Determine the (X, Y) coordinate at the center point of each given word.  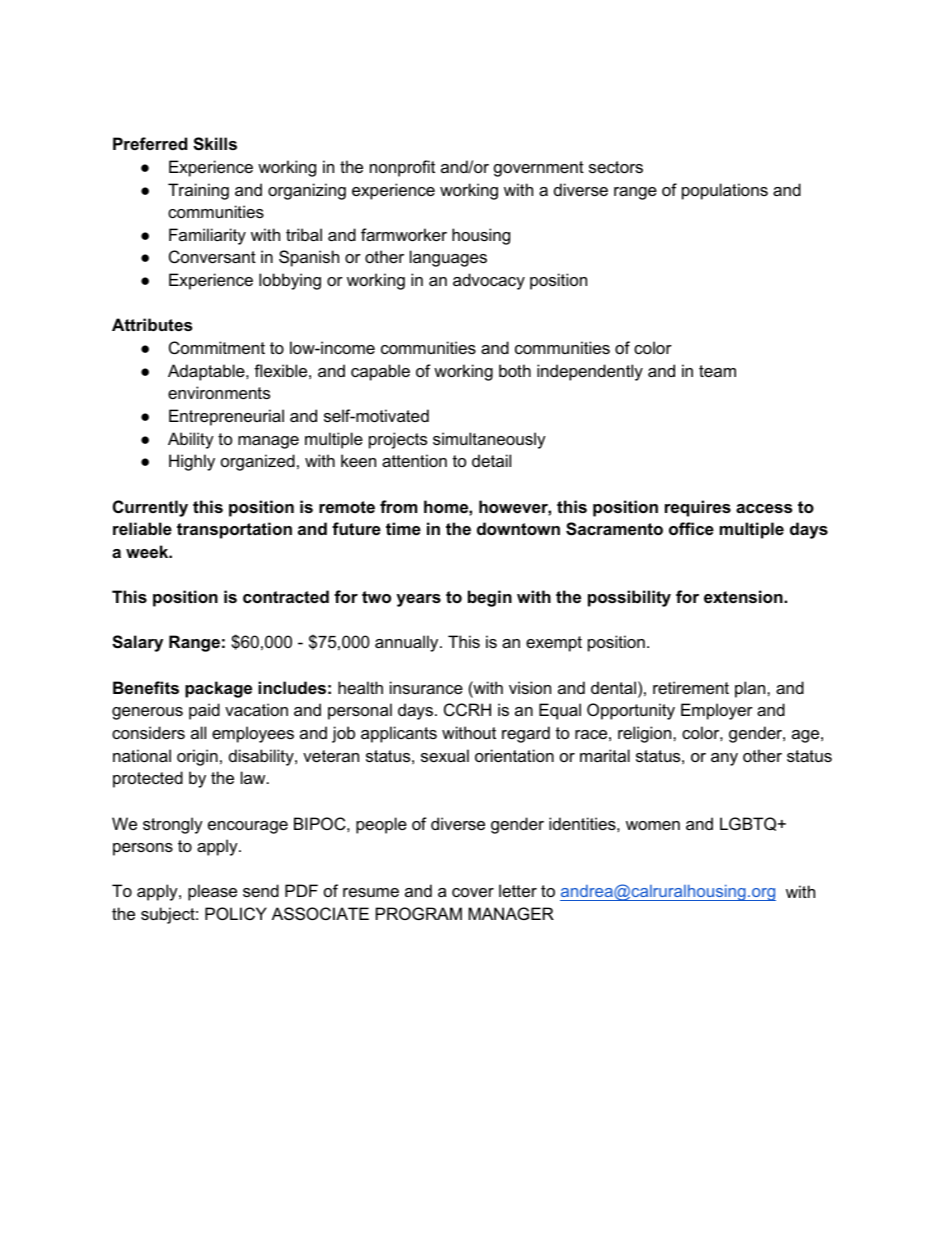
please (212, 892)
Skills (215, 144)
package (218, 689)
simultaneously (489, 440)
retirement (691, 687)
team (717, 371)
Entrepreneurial (226, 417)
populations (725, 191)
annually (408, 643)
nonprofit (402, 168)
